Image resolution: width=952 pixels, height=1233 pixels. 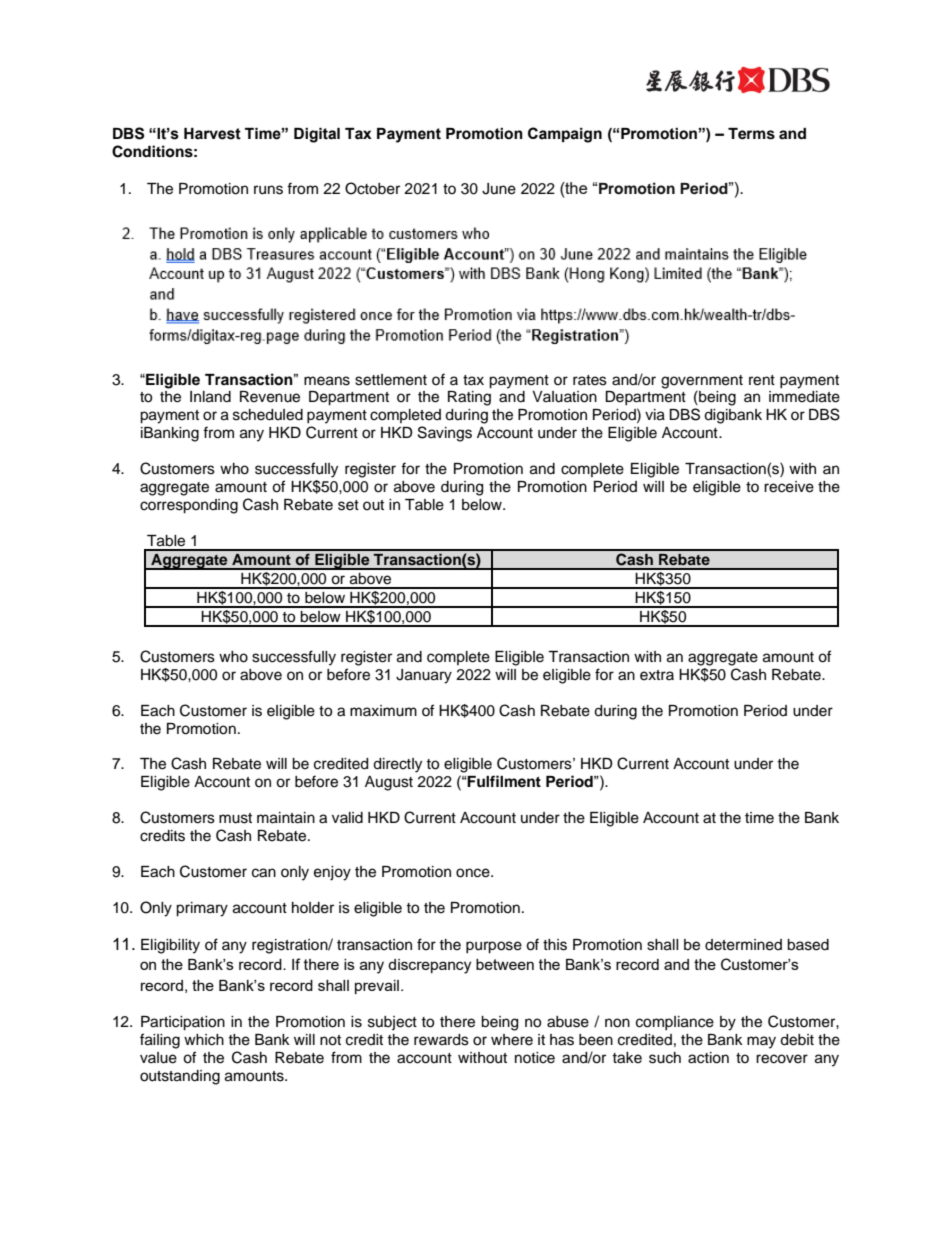 What do you see at coordinates (657, 675) in the document?
I see `extra` at bounding box center [657, 675].
